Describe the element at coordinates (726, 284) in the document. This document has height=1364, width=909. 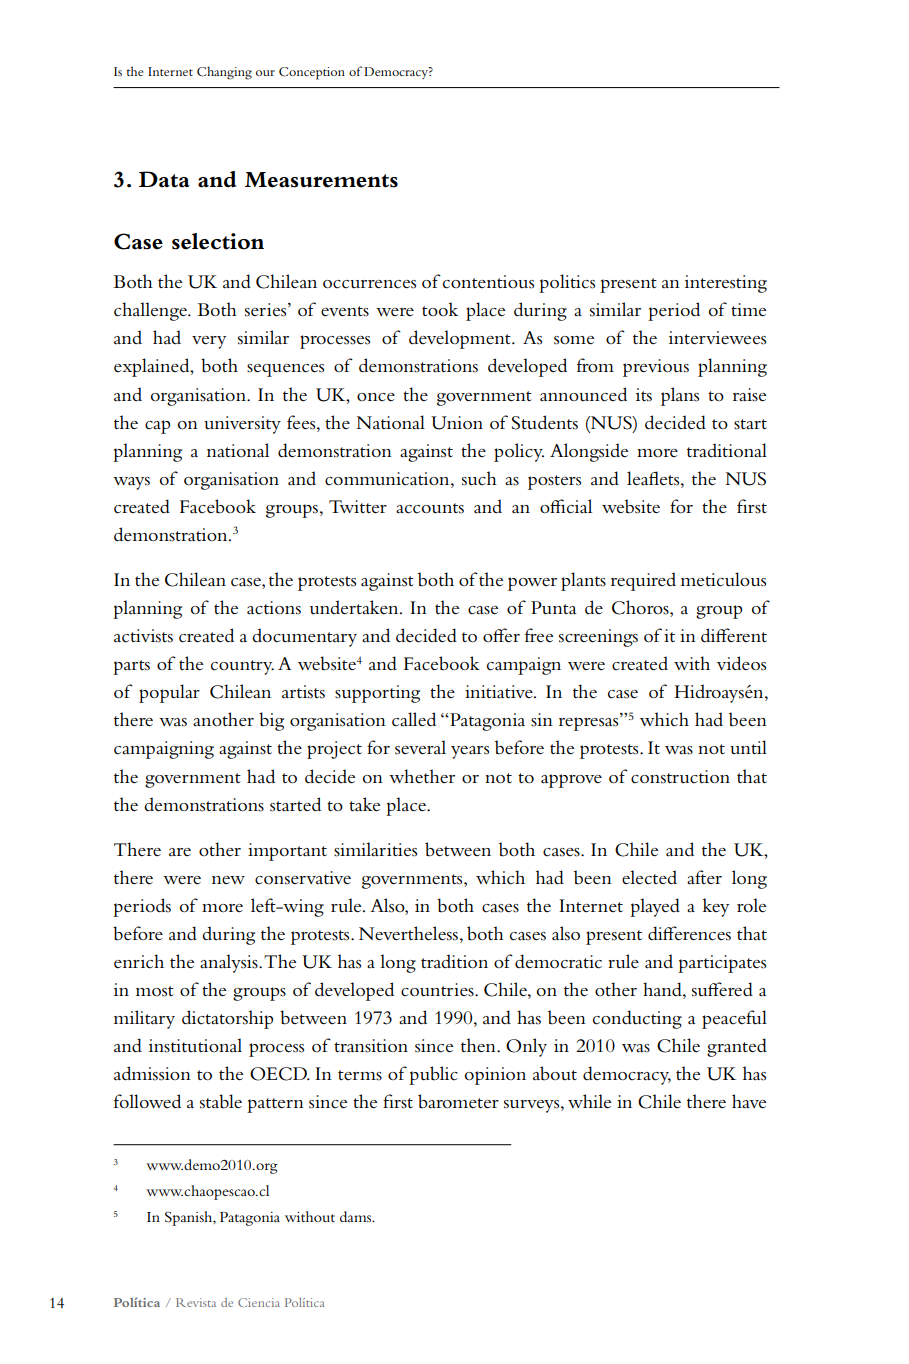
I see `interesting` at that location.
